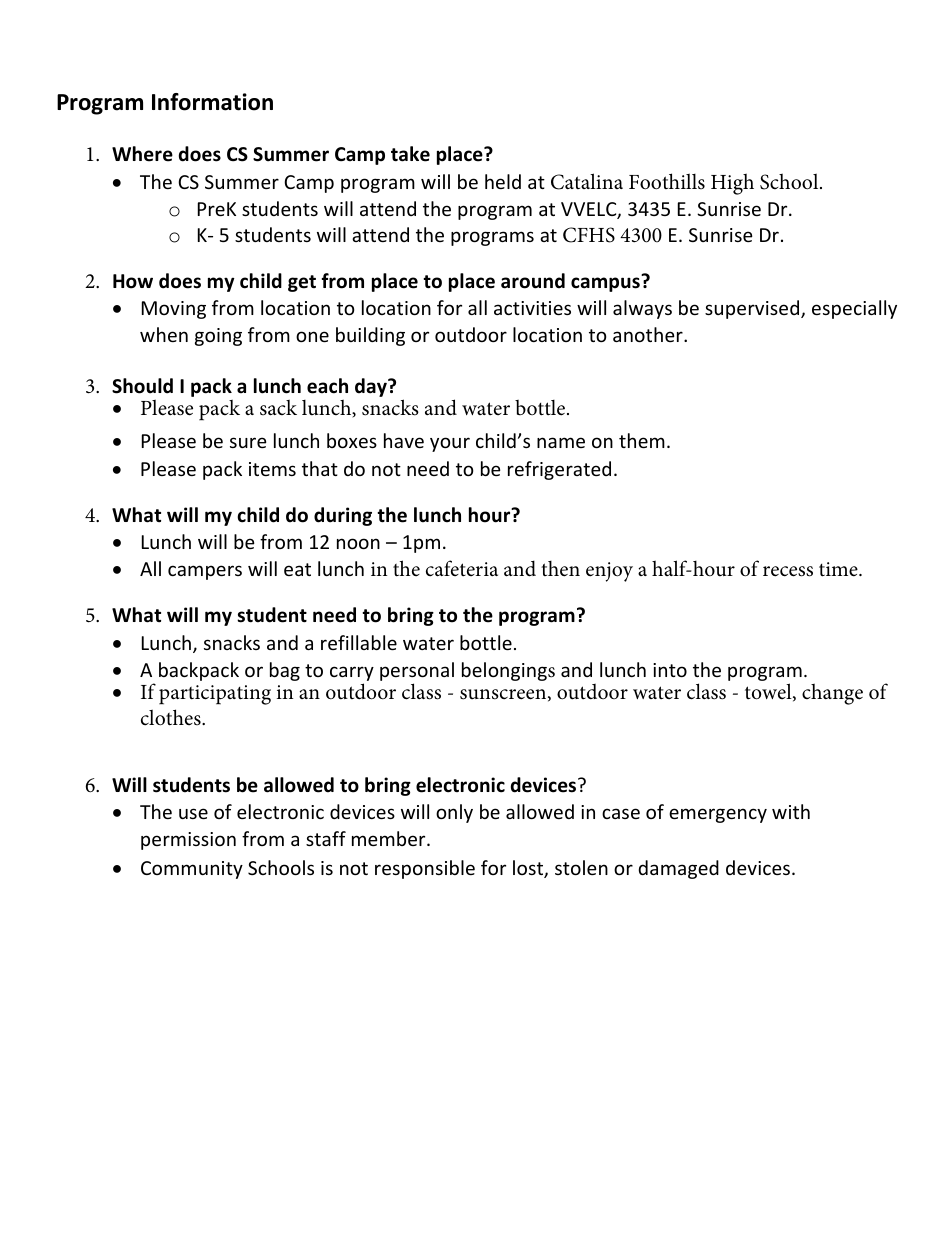 The image size is (952, 1233). Describe the element at coordinates (188, 841) in the image. I see `permission` at that location.
